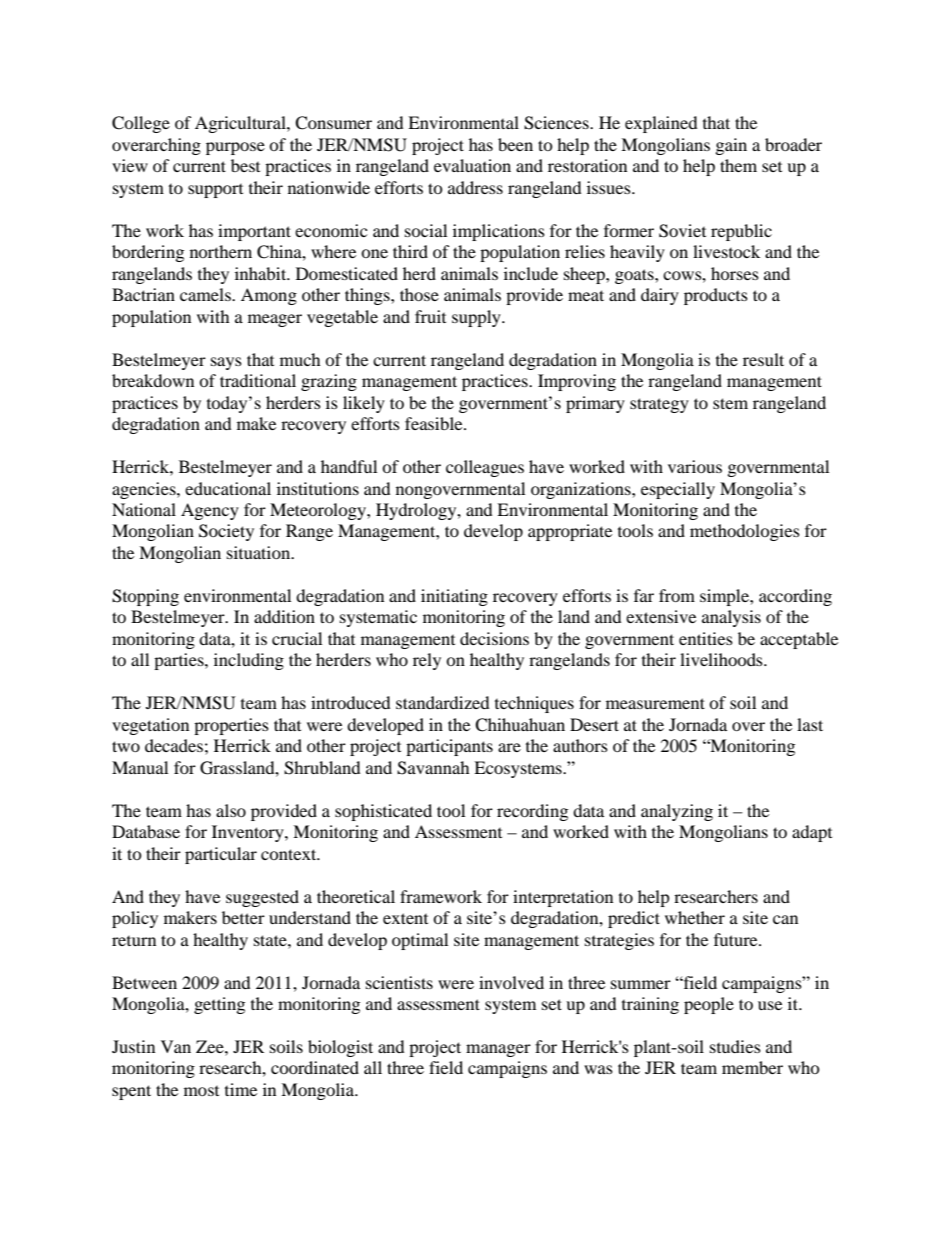 The width and height of the screenshot is (952, 1233). What do you see at coordinates (498, 1050) in the screenshot?
I see `manager` at bounding box center [498, 1050].
